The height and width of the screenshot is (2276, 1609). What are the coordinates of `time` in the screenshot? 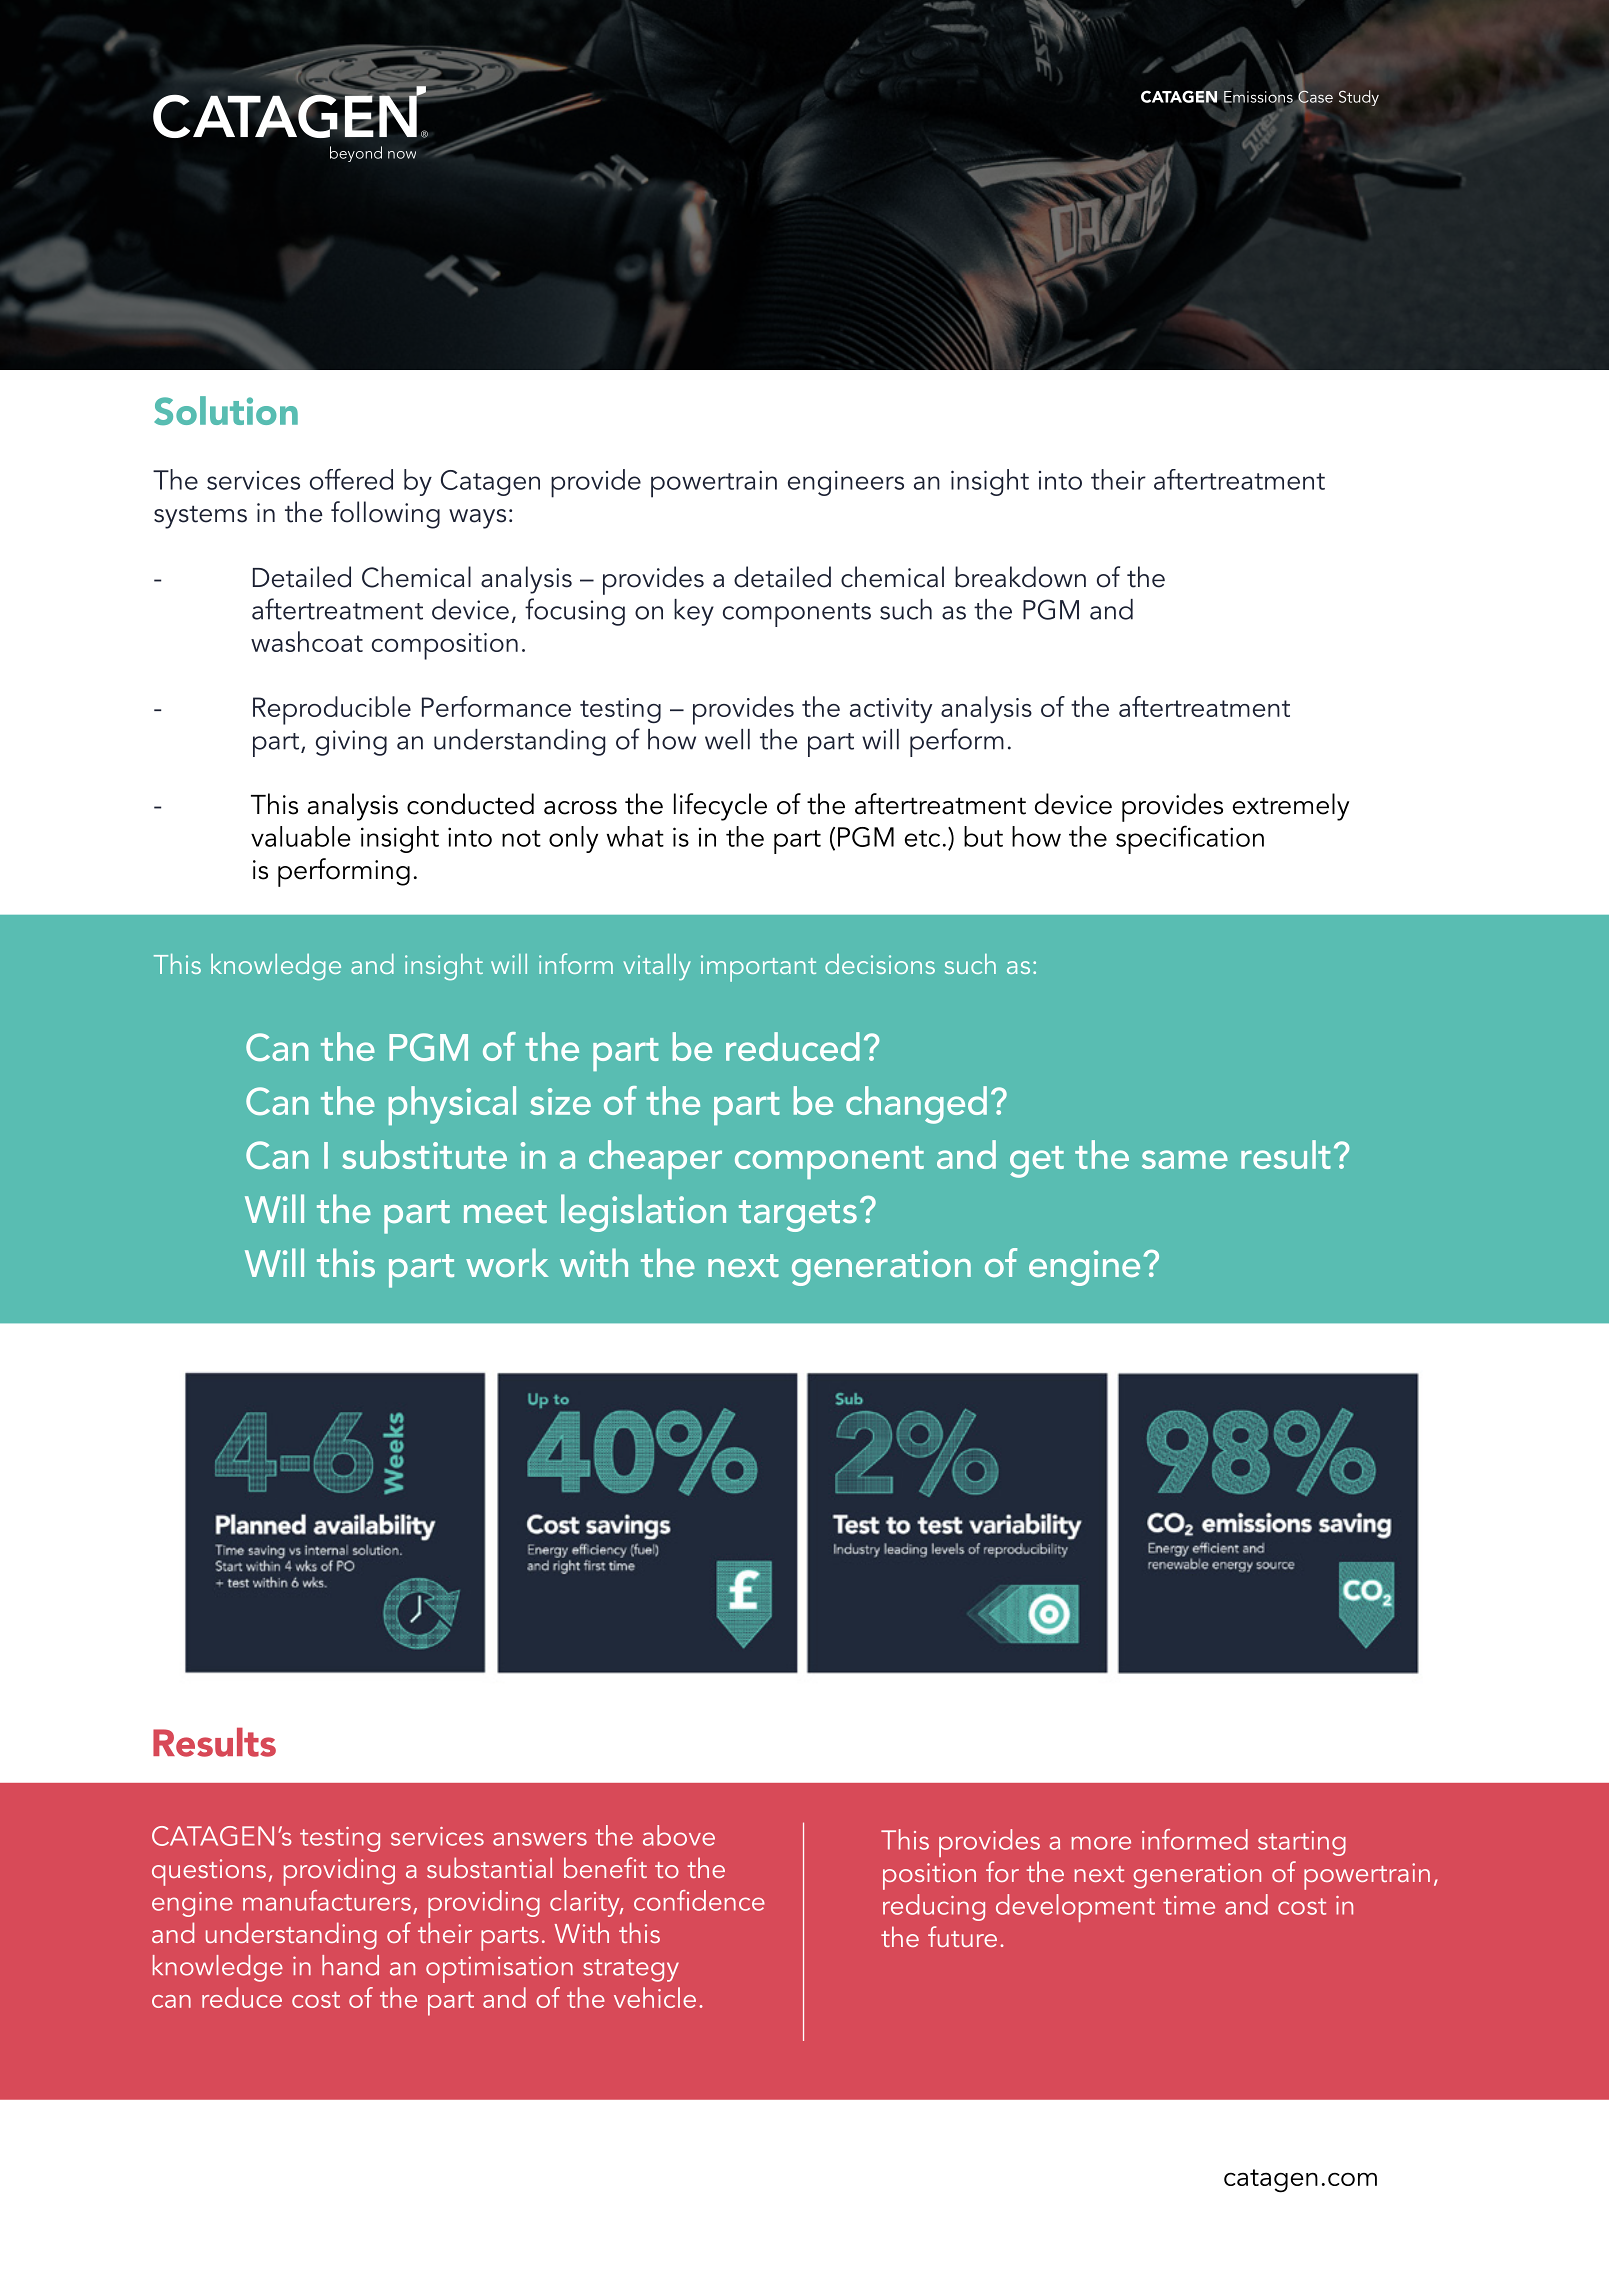 It's located at (1189, 1905).
